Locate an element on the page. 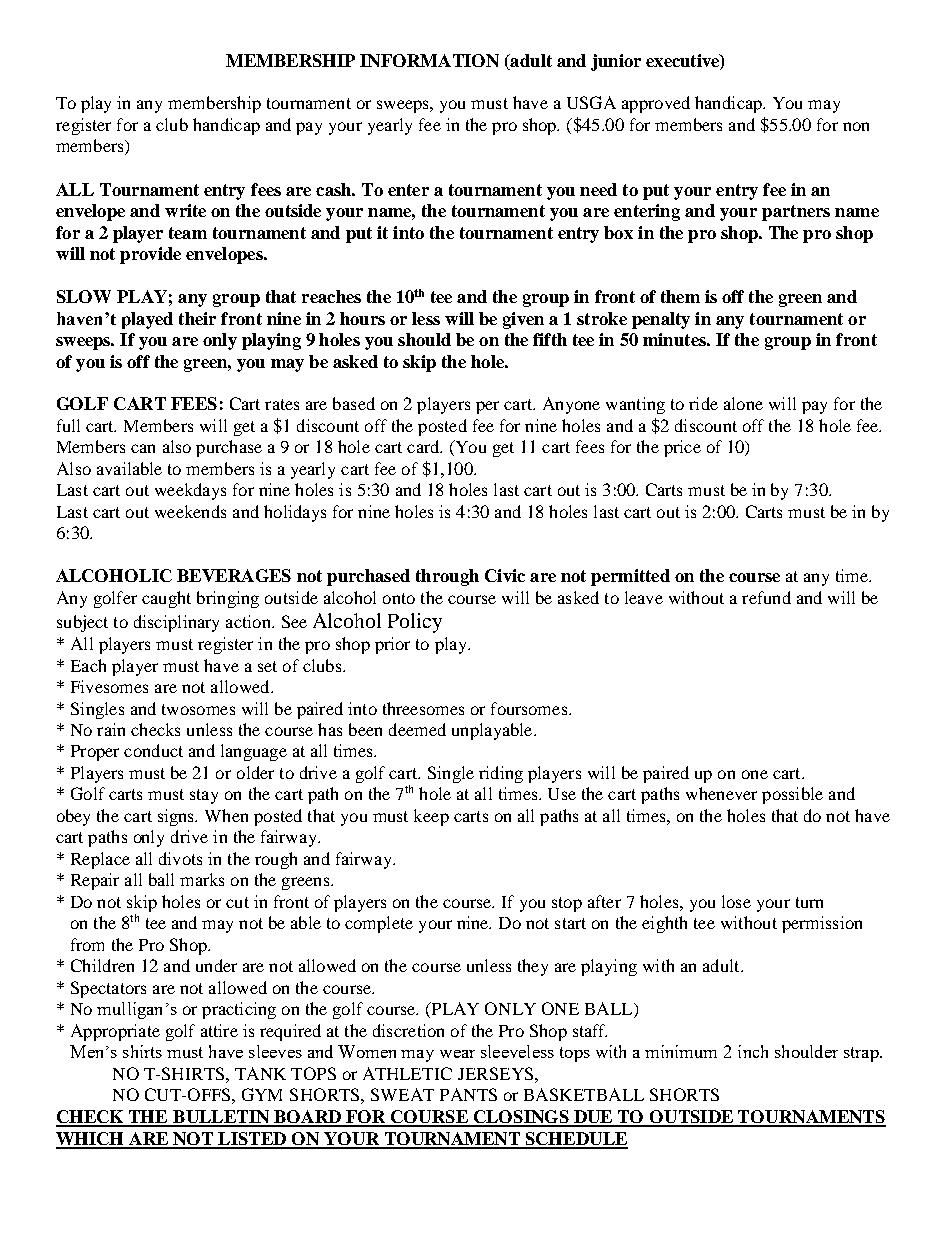 The height and width of the image is (1233, 952). conduct is located at coordinates (153, 750).
